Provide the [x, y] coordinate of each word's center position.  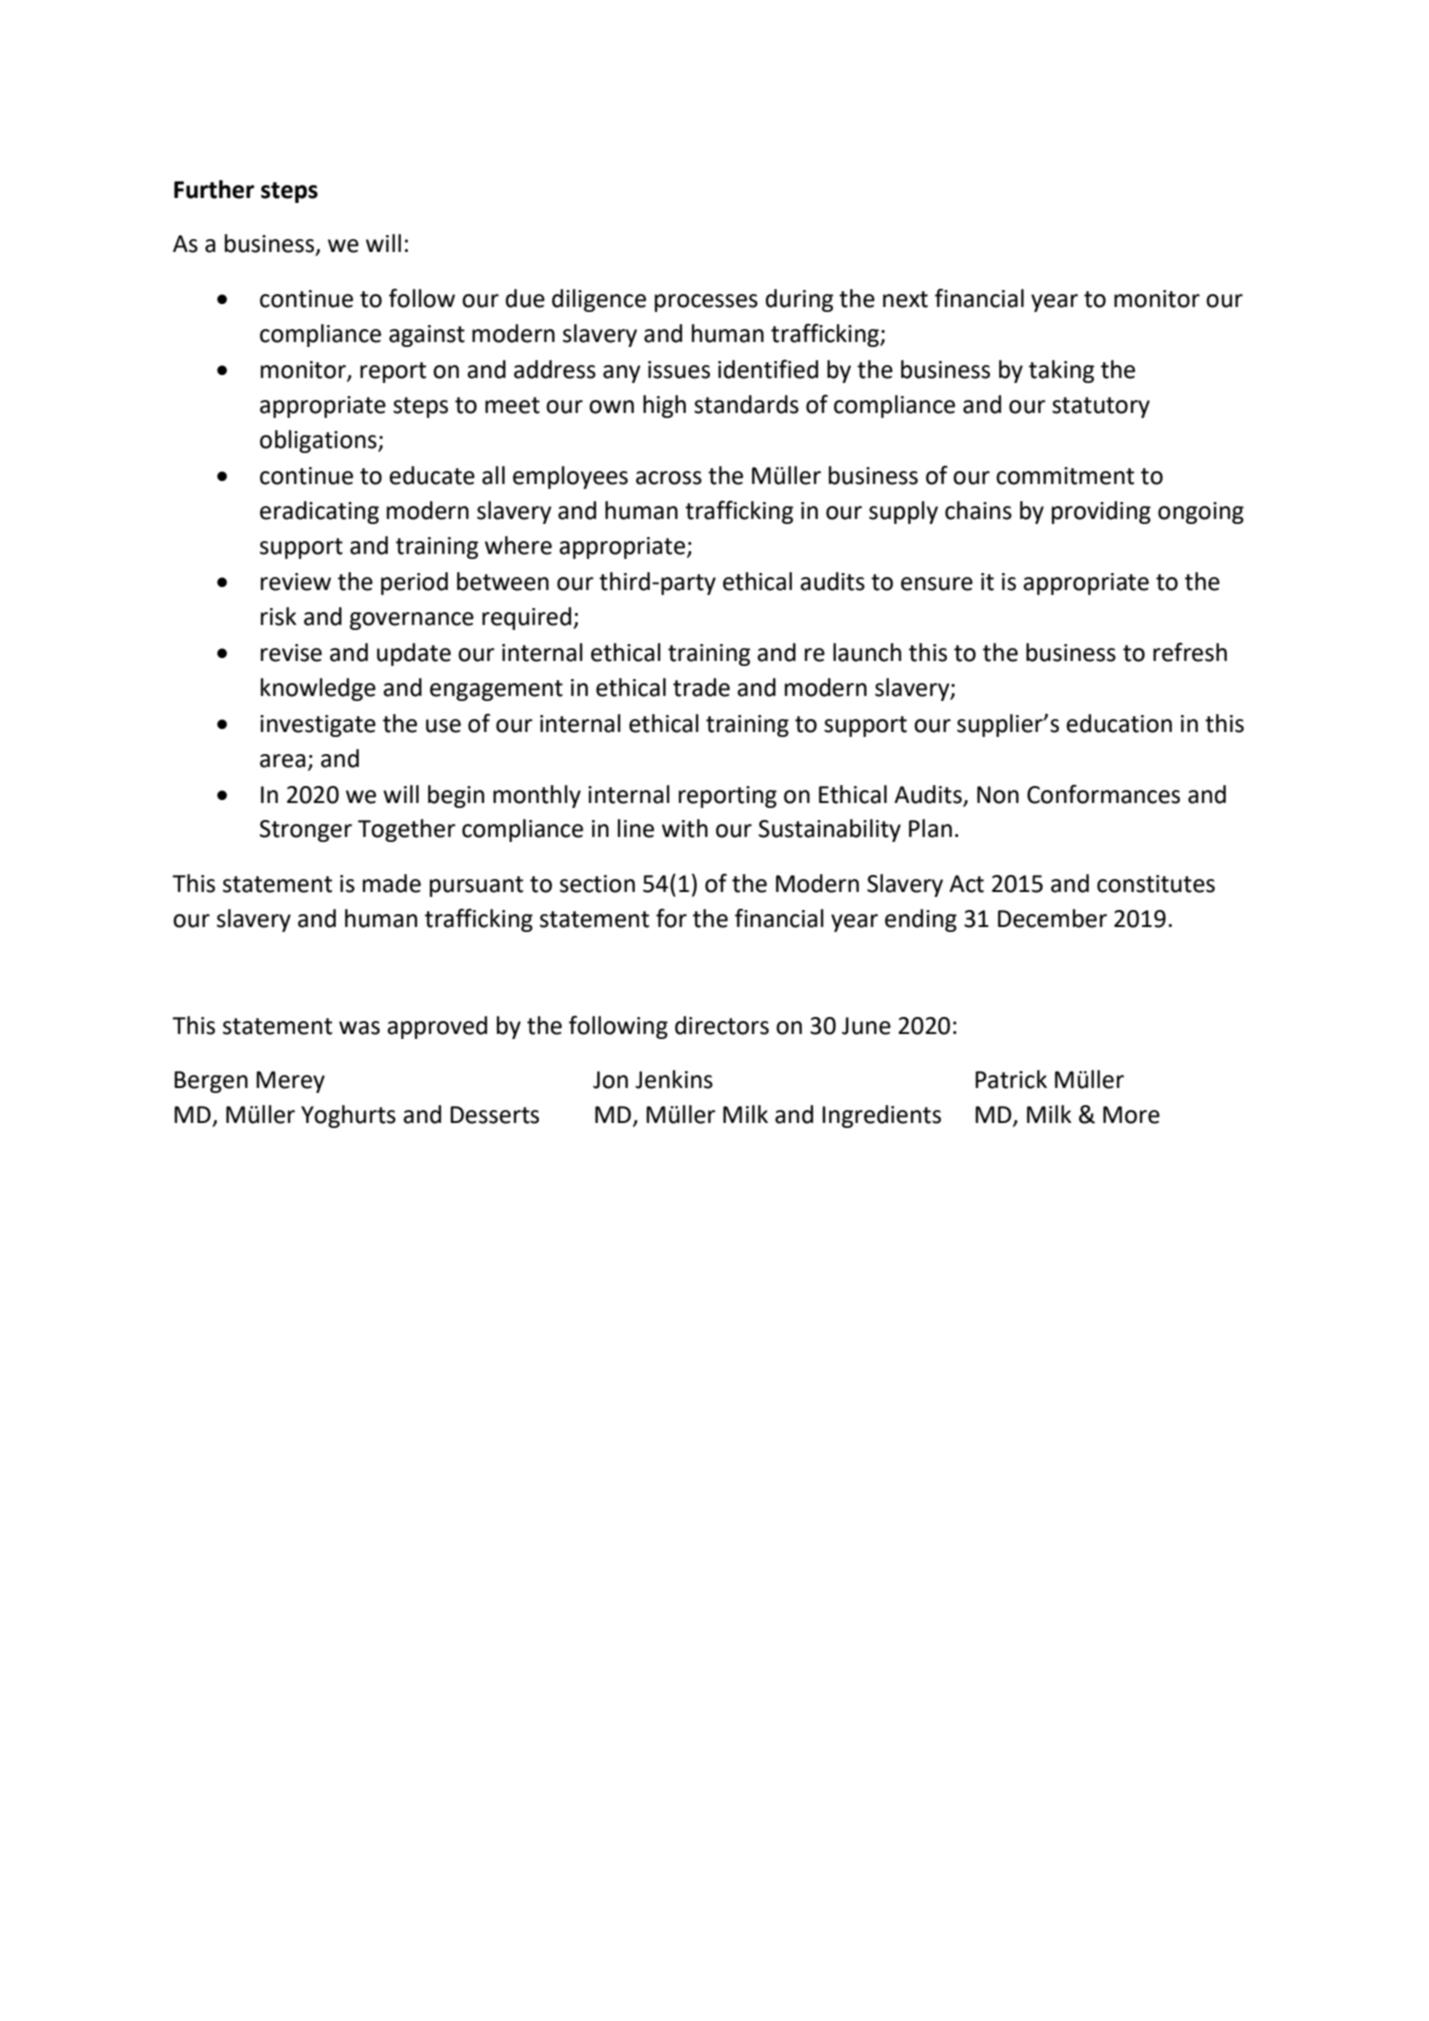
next [905, 299]
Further [214, 189]
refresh [1190, 652]
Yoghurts [348, 1116]
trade [701, 687]
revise [291, 653]
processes [706, 303]
